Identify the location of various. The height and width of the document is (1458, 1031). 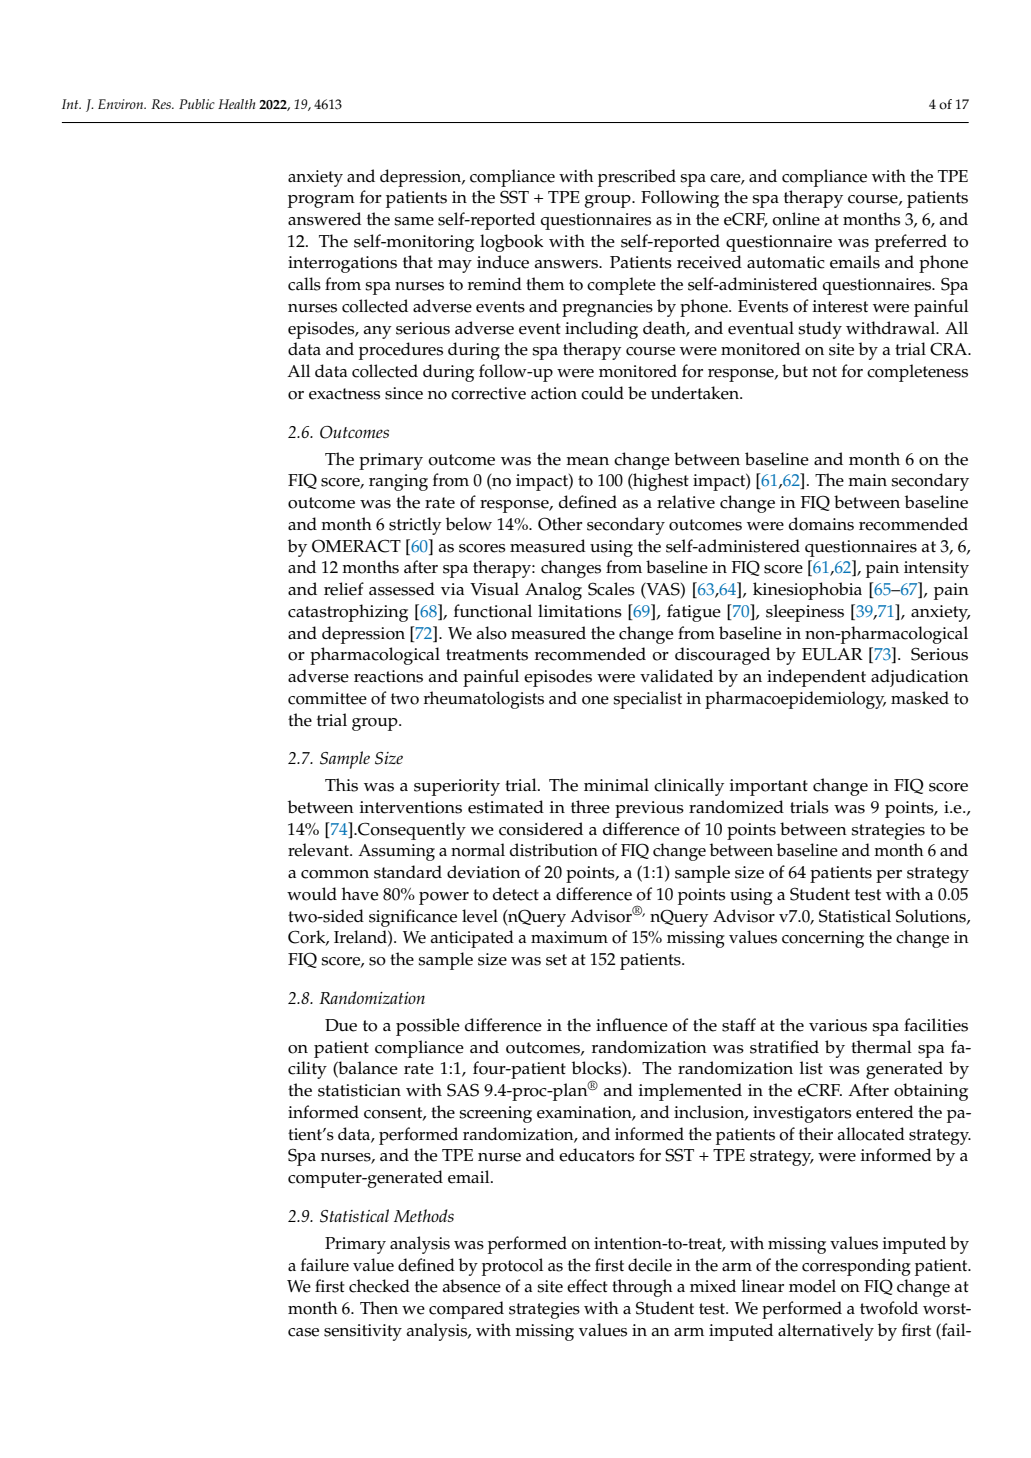
(838, 1025).
